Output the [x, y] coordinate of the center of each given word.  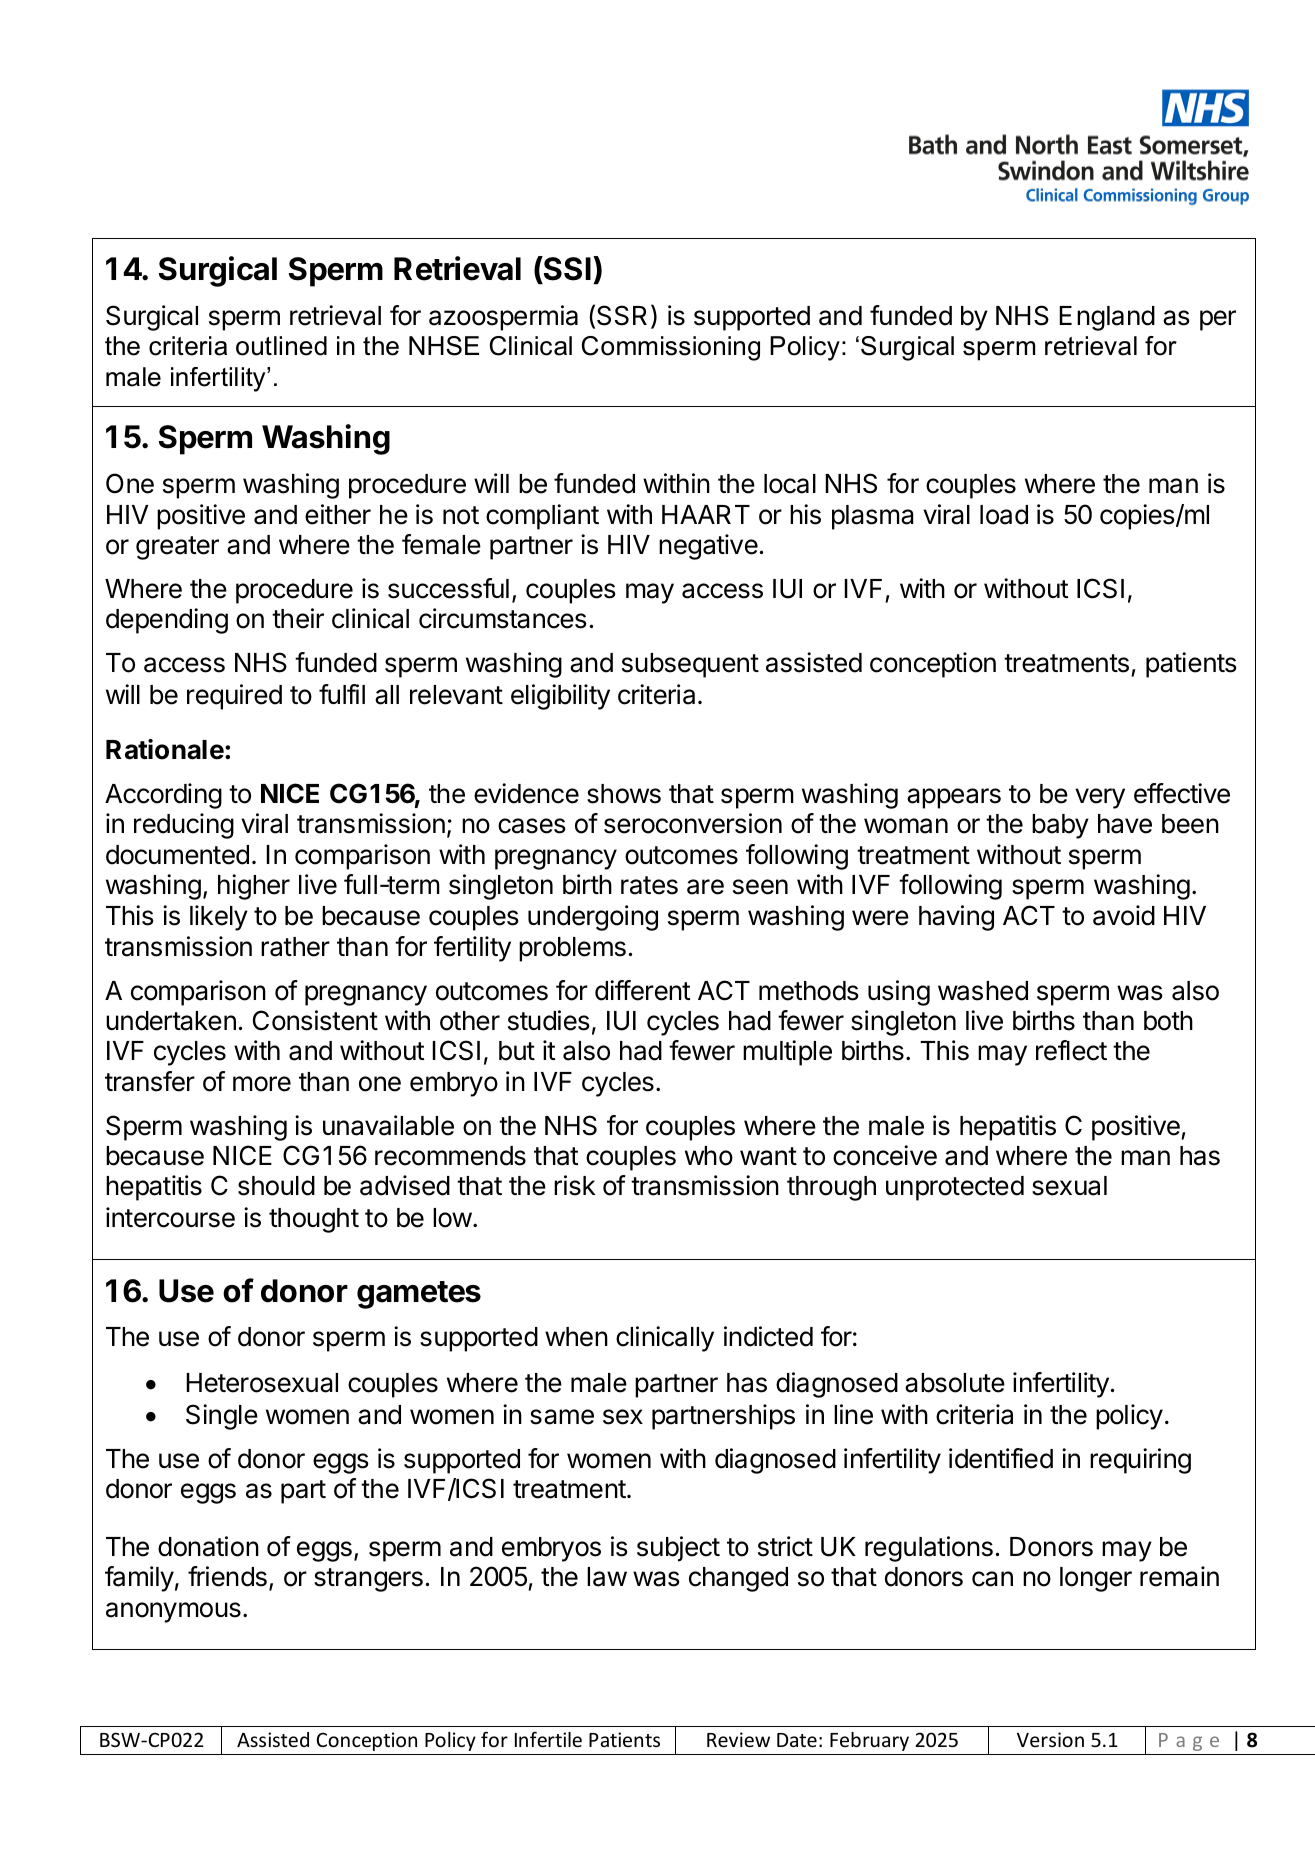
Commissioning [671, 348]
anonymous [173, 1612]
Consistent [315, 1020]
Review [738, 1739]
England [1107, 318]
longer [1096, 1579]
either [338, 514]
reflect [1071, 1050]
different [642, 990]
